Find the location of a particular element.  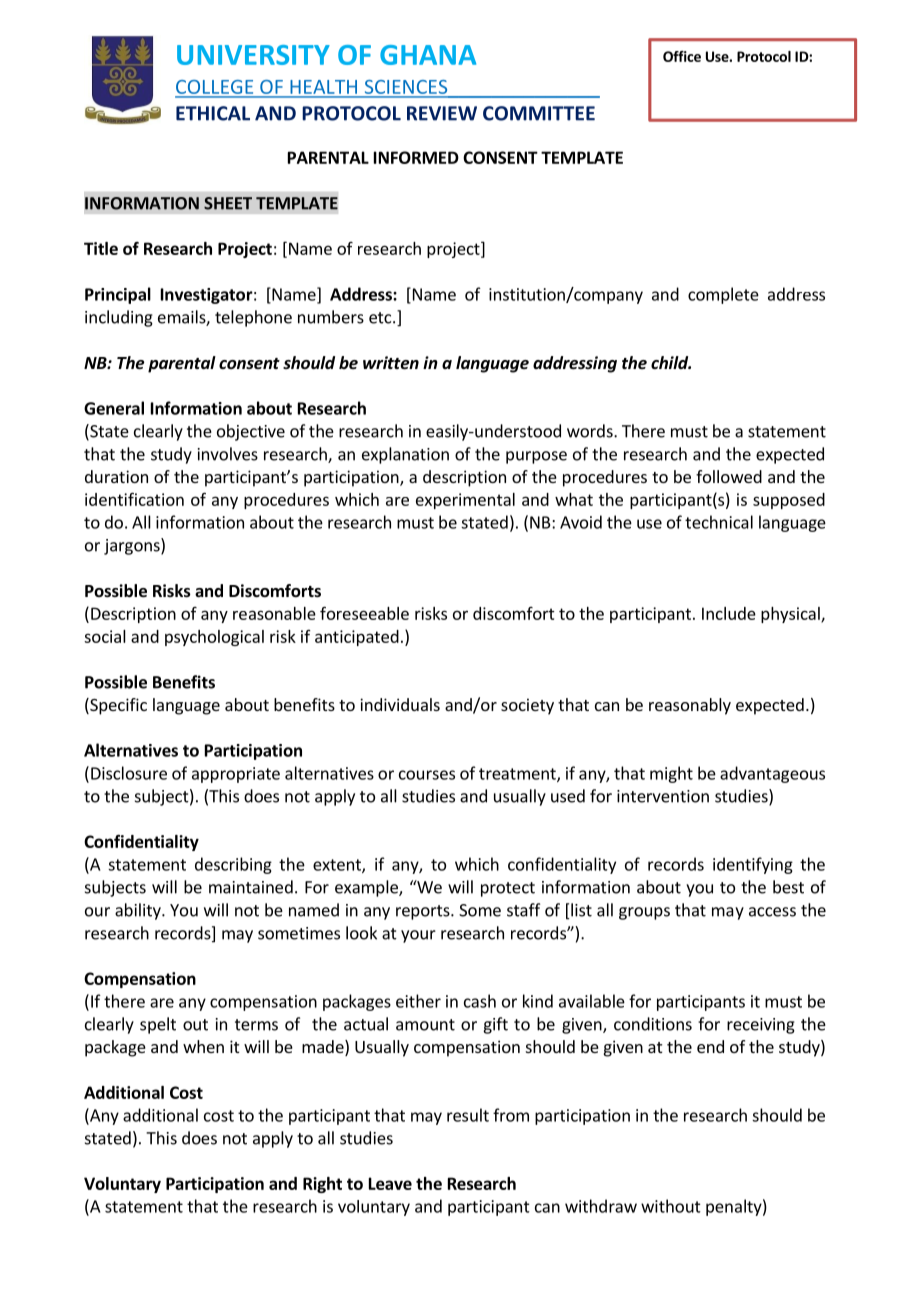

reports is located at coordinates (424, 912).
